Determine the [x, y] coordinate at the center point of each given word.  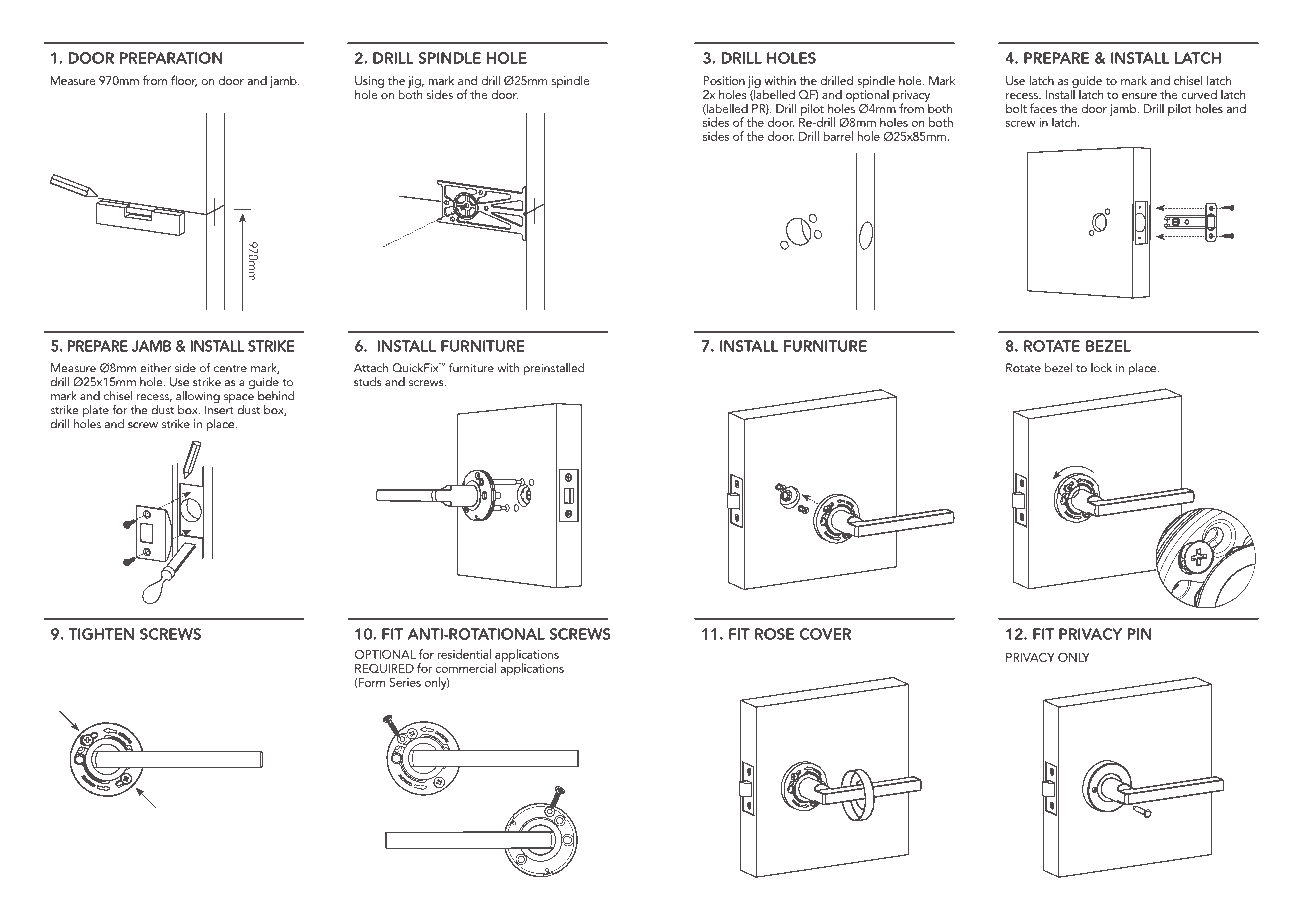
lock [1101, 368]
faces [1043, 108]
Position [724, 80]
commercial [466, 668]
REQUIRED [384, 668]
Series [405, 682]
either [155, 368]
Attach [371, 368]
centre [230, 369]
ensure [1139, 96]
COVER [825, 634]
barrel [838, 136]
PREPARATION [171, 58]
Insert [219, 410]
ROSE [774, 634]
